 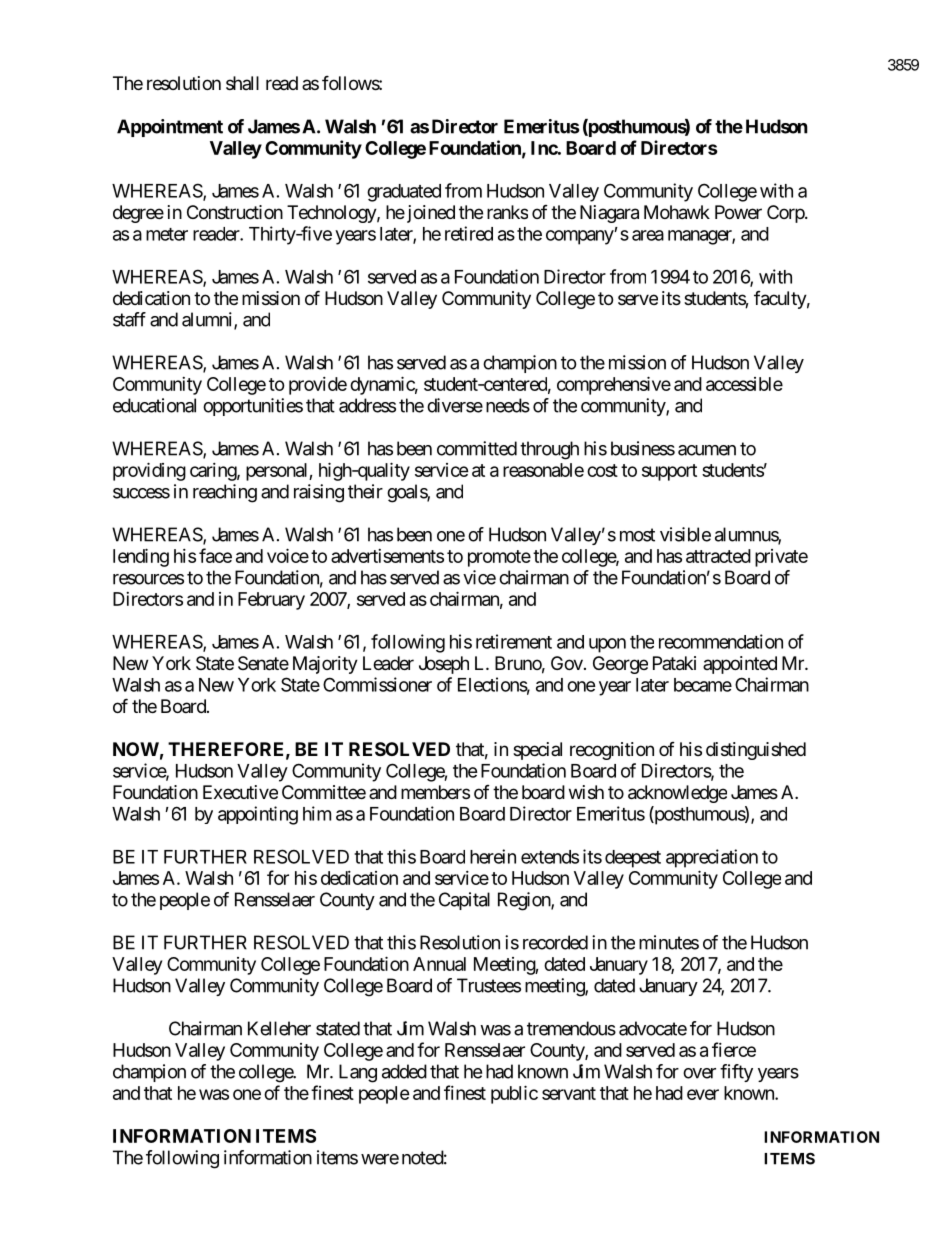 I want to click on over, so click(x=699, y=1073).
